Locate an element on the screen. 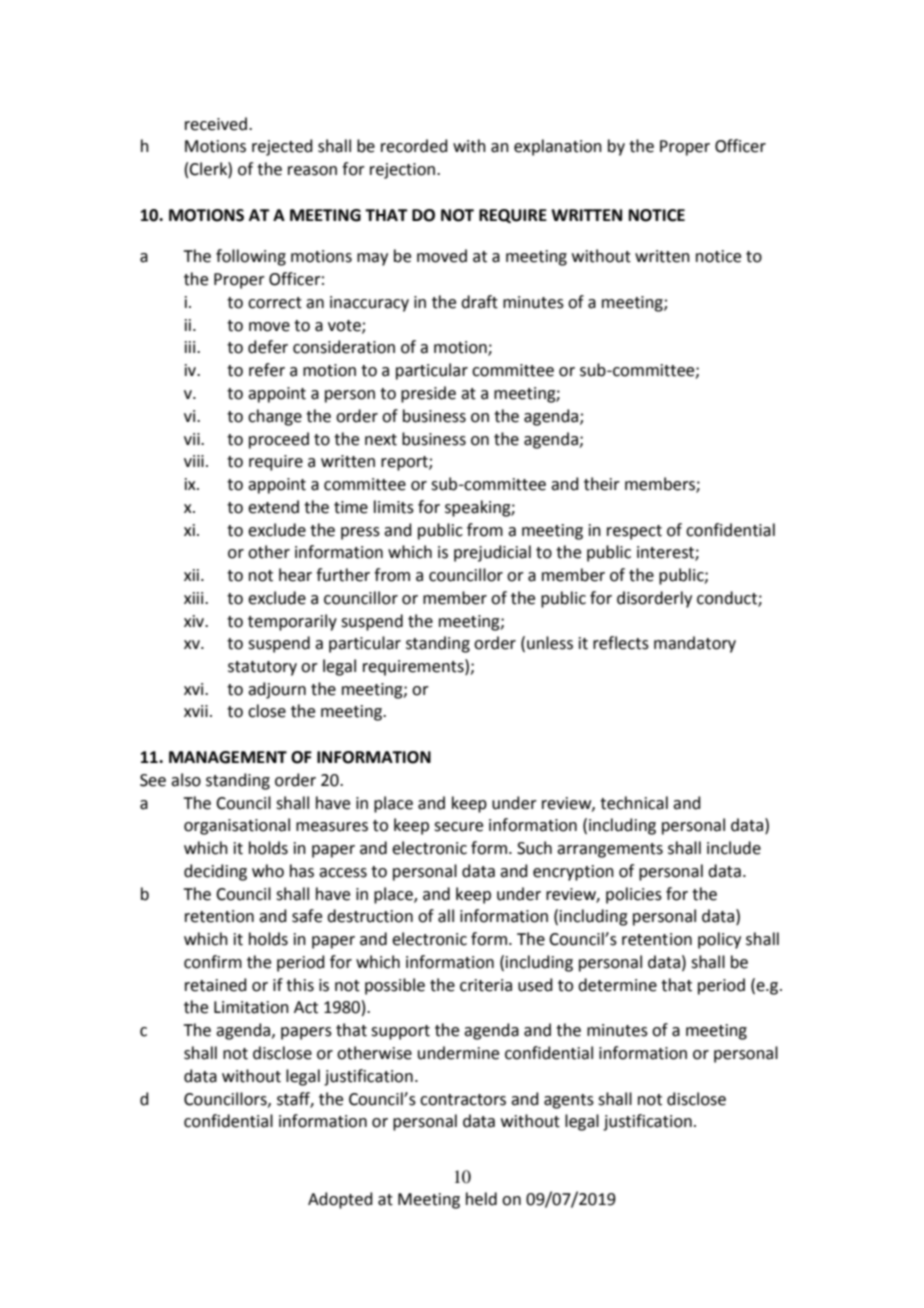 Image resolution: width=924 pixels, height=1308 pixels. received is located at coordinates (216, 124).
